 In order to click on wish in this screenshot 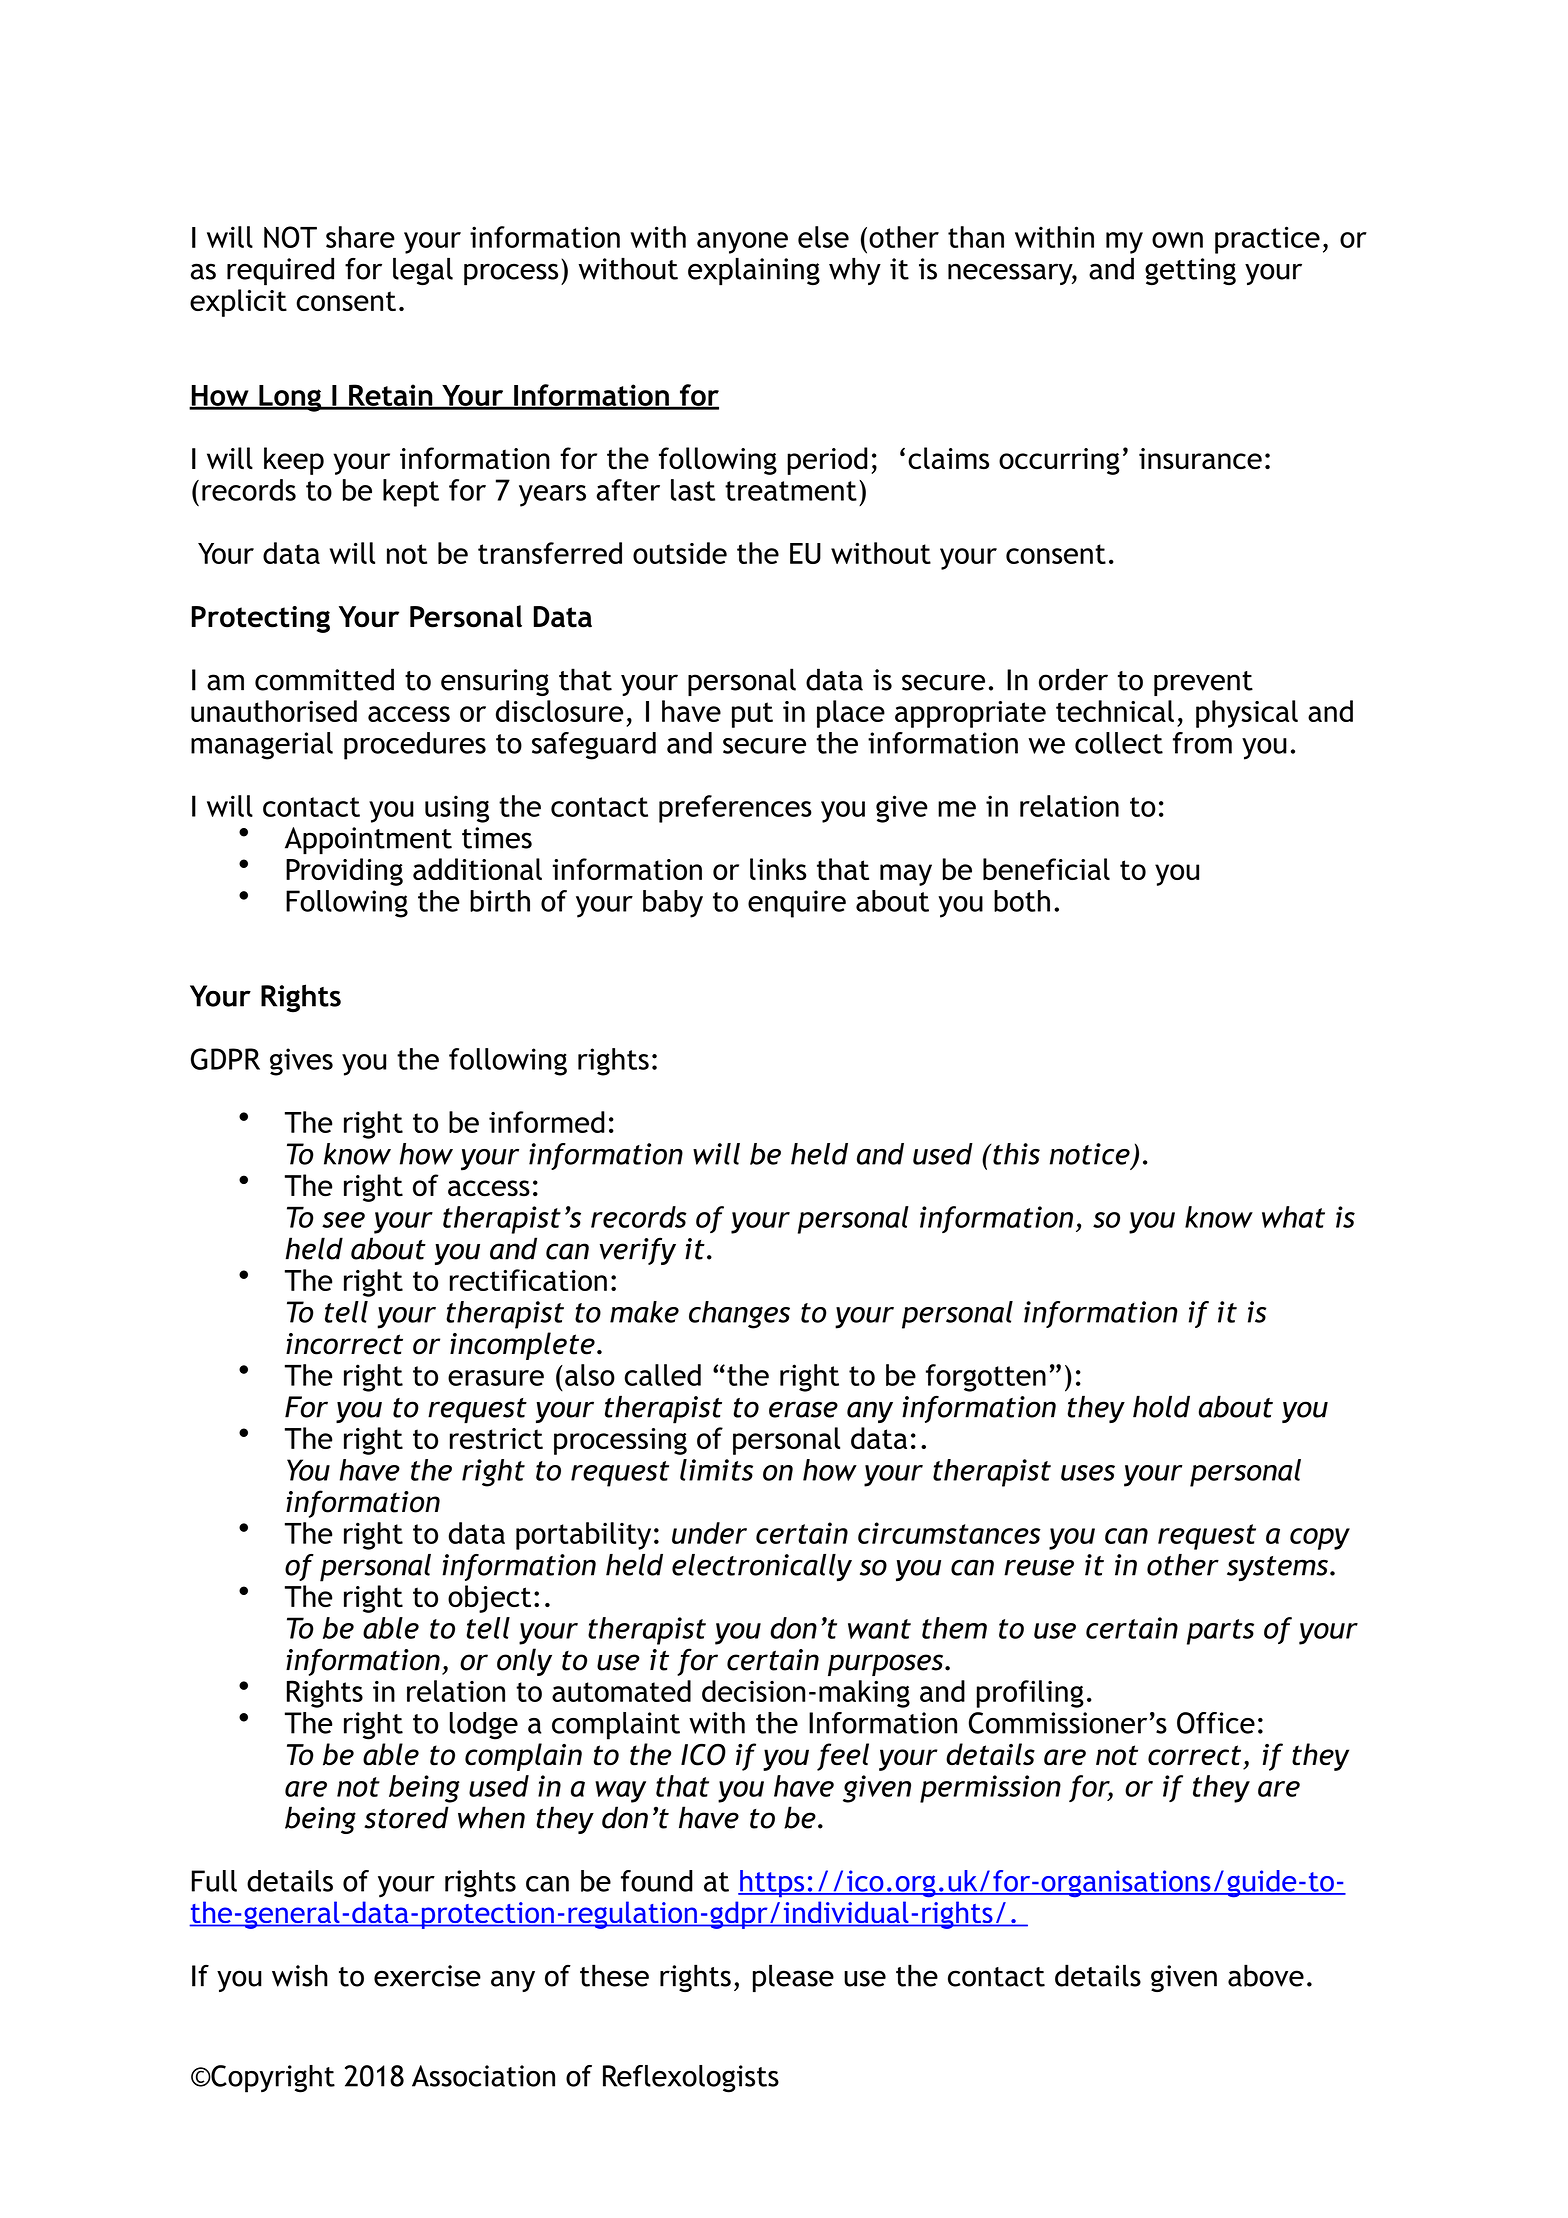, I will do `click(300, 1975)`.
